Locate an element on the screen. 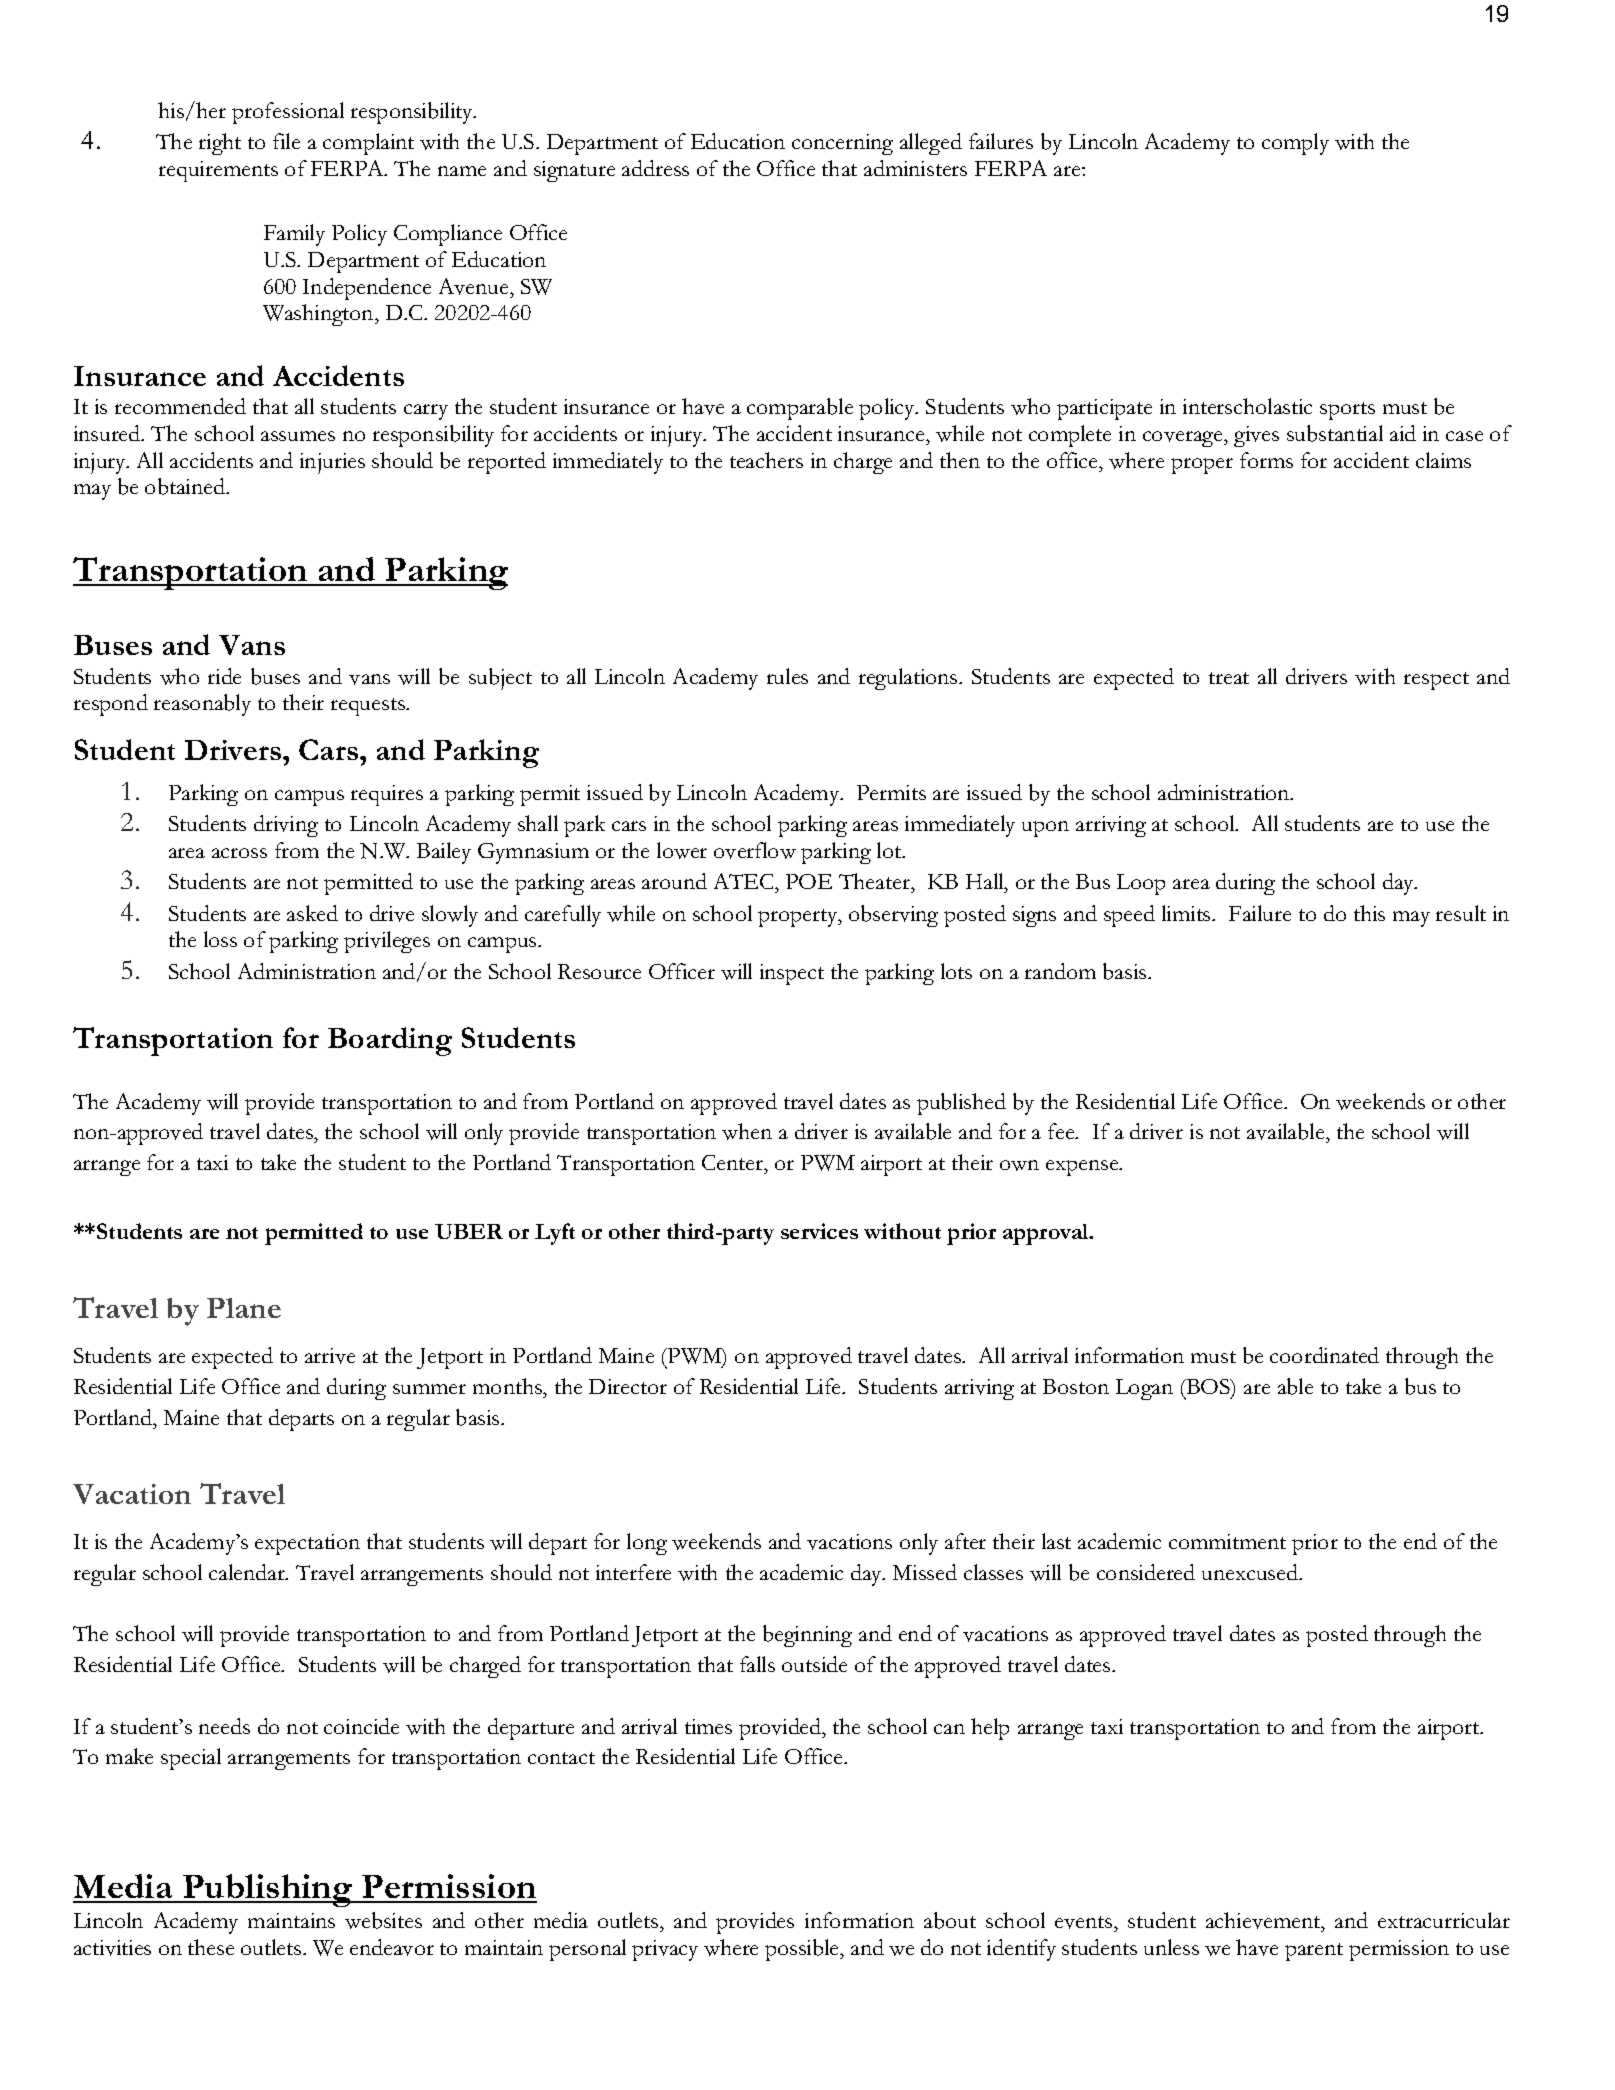 The height and width of the screenshot is (2090, 1615). inspect is located at coordinates (792, 974).
